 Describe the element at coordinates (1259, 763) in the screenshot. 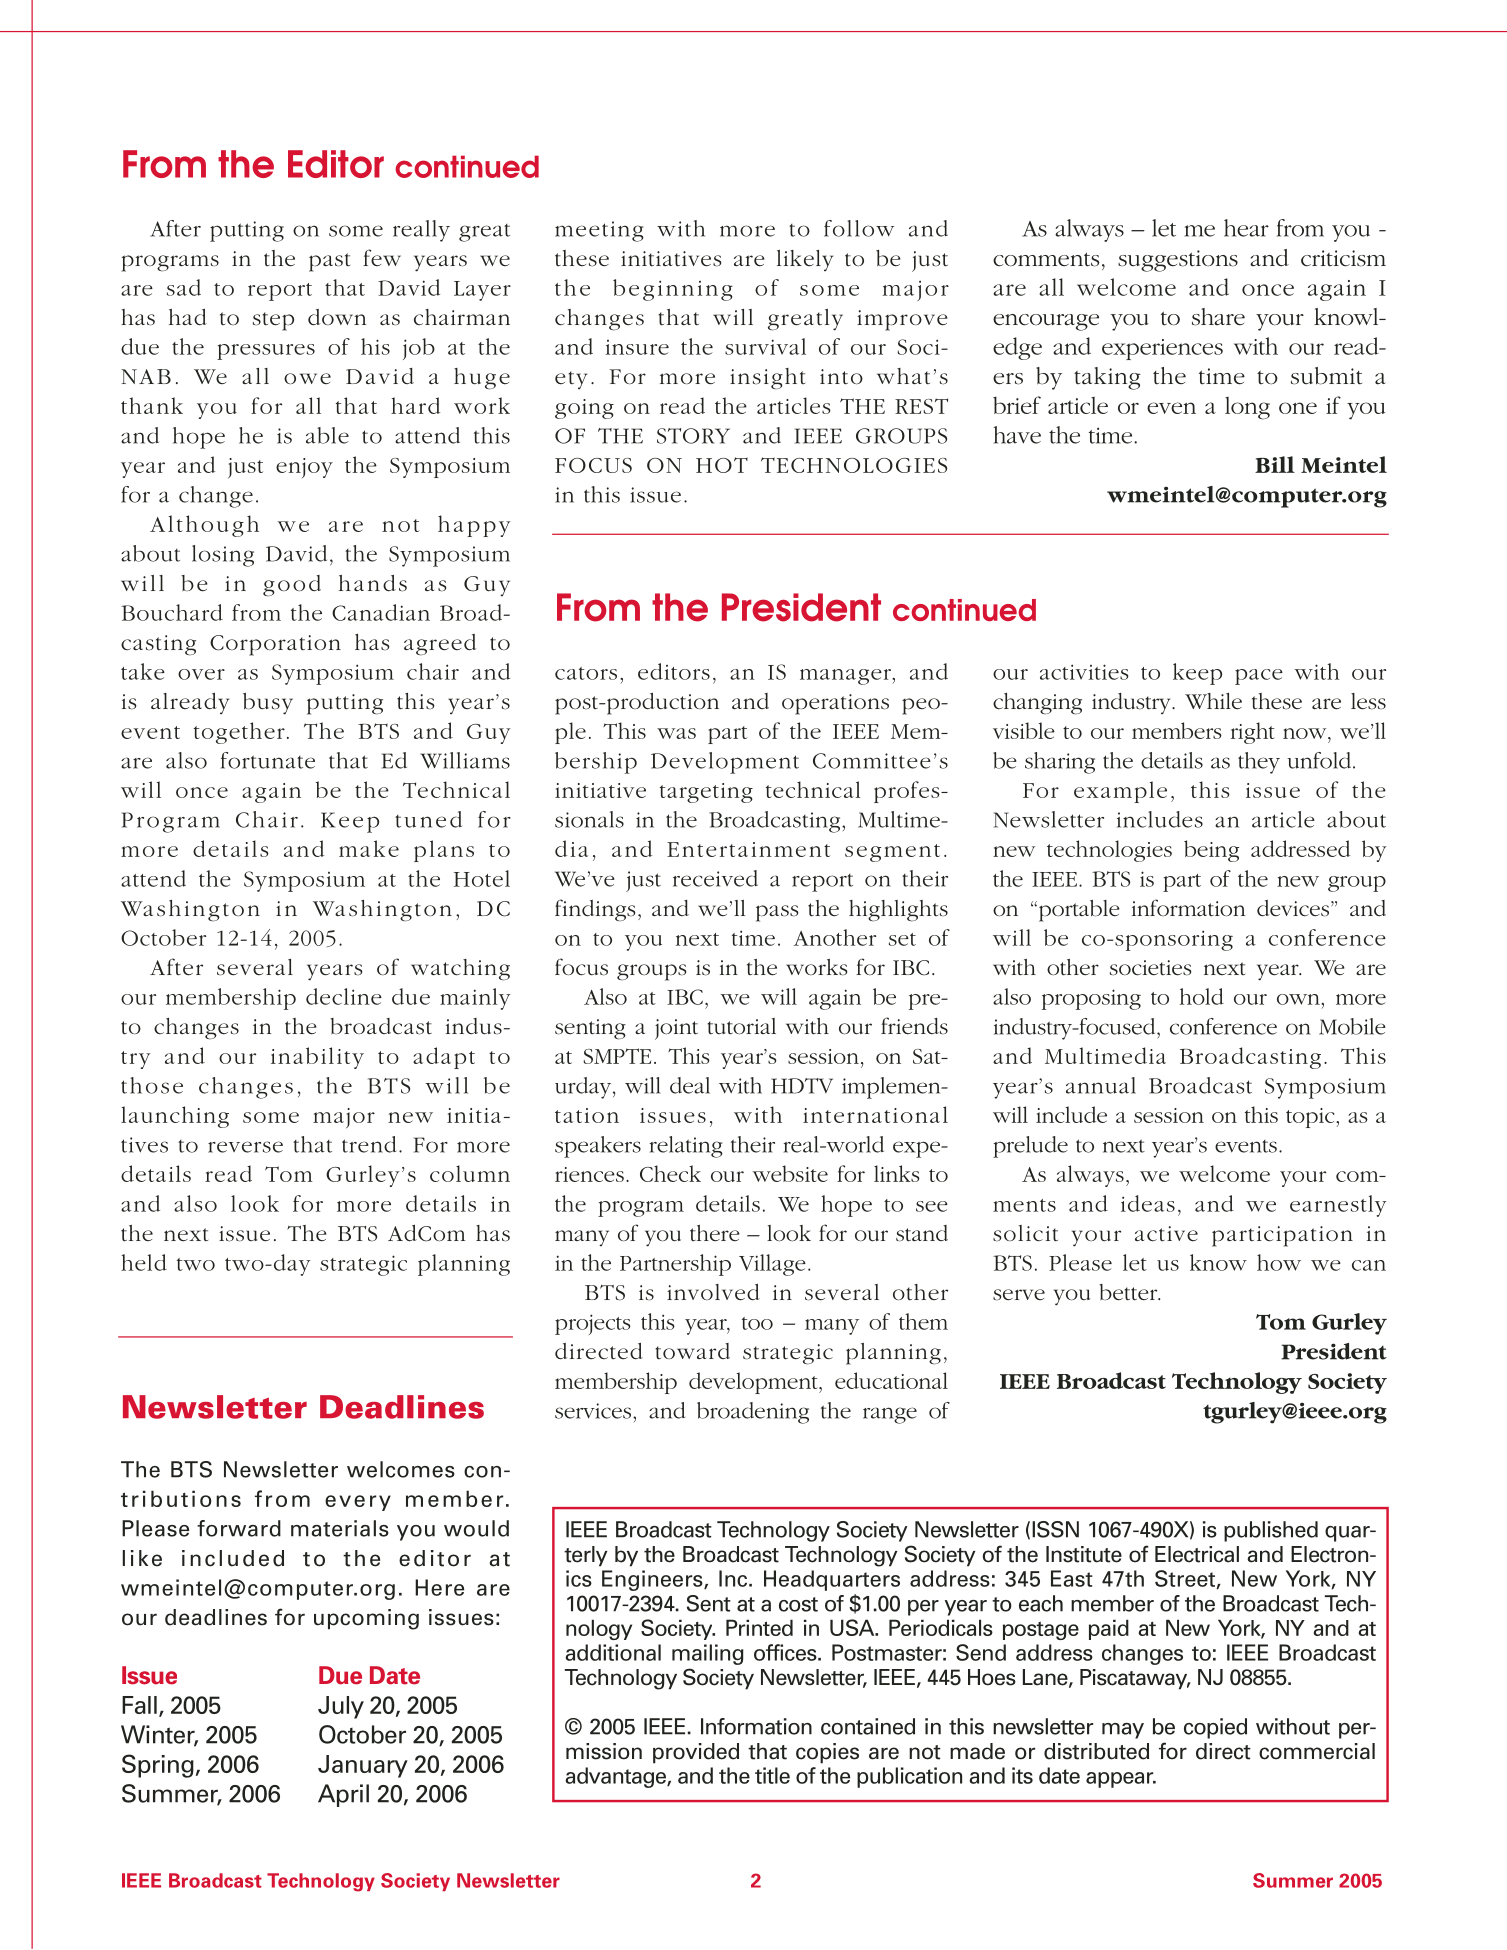

I see `they` at that location.
